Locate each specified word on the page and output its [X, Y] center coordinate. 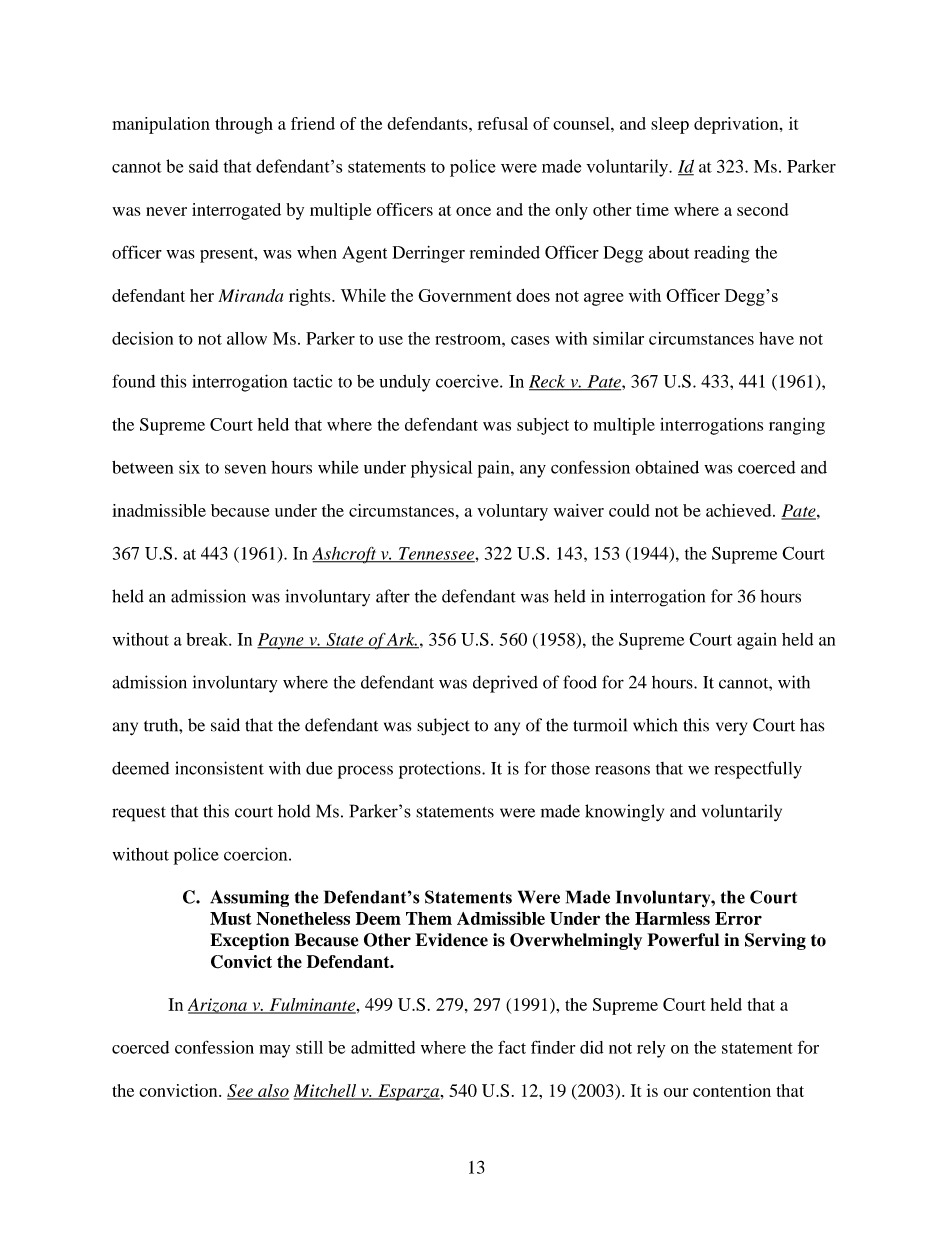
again [757, 641]
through [244, 125]
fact [512, 1047]
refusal [503, 123]
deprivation [737, 125]
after [393, 596]
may [274, 1051]
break [208, 639]
